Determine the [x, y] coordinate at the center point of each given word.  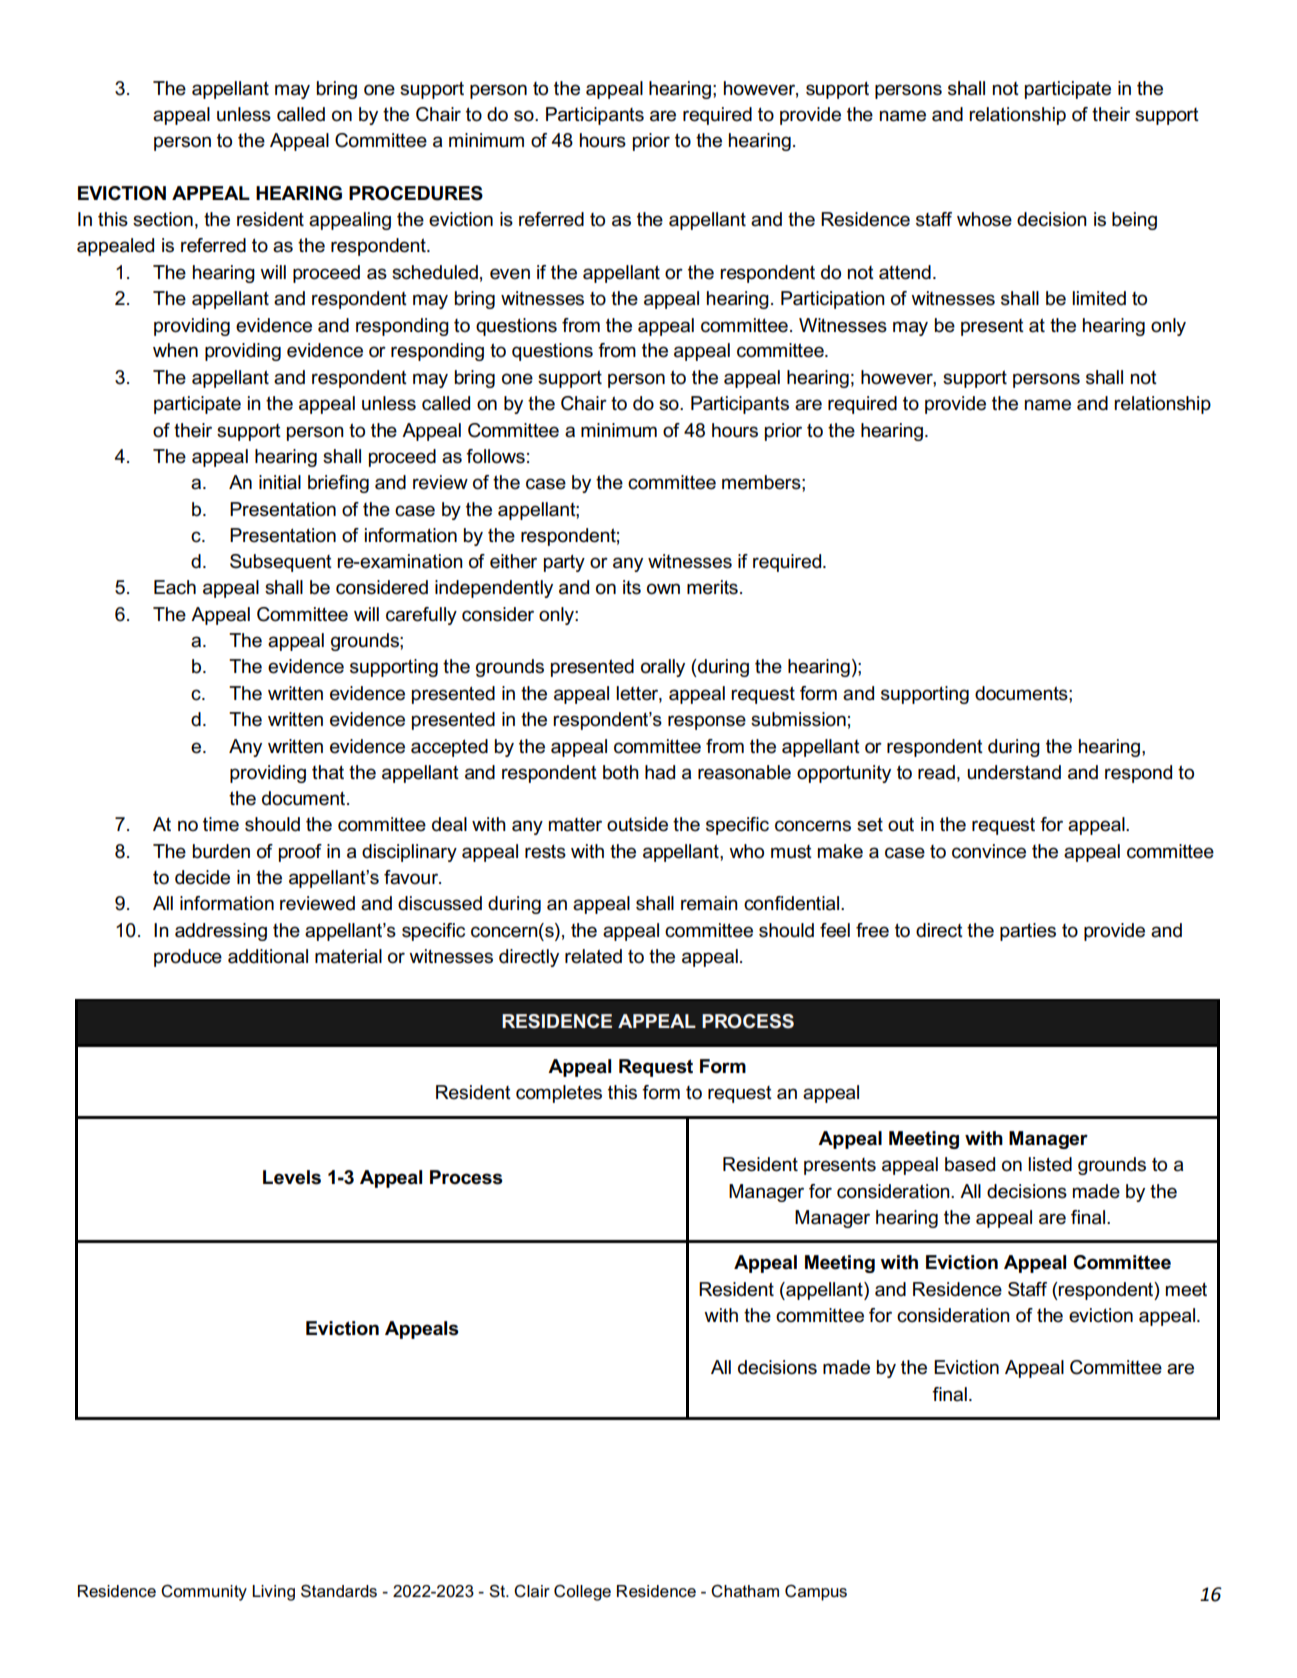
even [510, 274]
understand [1014, 772]
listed [1050, 1164]
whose [984, 219]
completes [559, 1094]
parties [1028, 932]
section [163, 219]
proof [300, 853]
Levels [292, 1177]
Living [273, 1593]
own [663, 589]
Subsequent [281, 563]
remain [709, 903]
